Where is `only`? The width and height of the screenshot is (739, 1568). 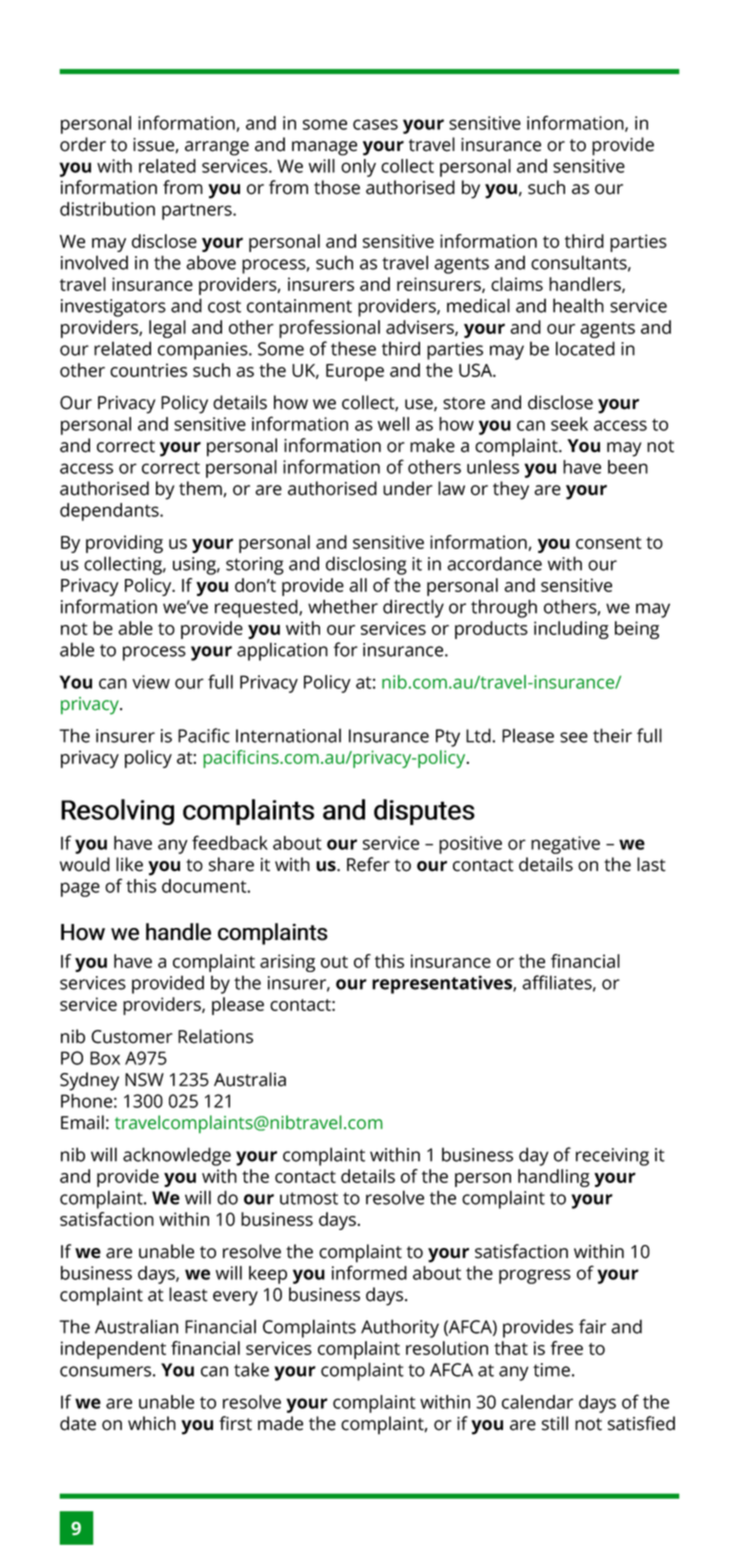 only is located at coordinates (358, 168).
